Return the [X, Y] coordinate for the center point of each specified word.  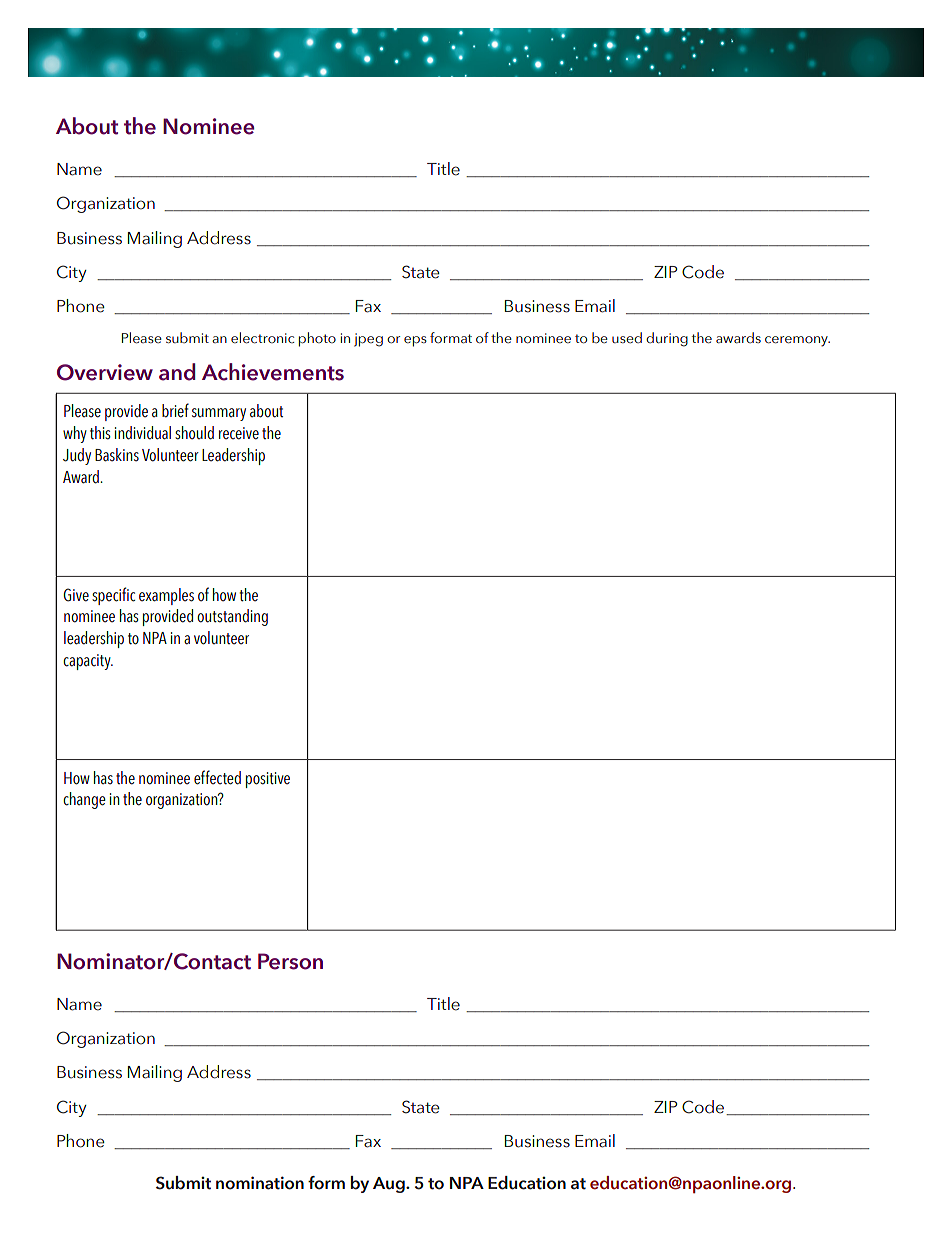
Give [76, 595]
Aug [390, 1185]
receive [239, 433]
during [667, 339]
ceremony [797, 341]
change [84, 800]
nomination [260, 1183]
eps [415, 341]
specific [113, 596]
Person [290, 961]
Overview [105, 372]
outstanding [232, 617]
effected [217, 777]
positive [268, 780]
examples [166, 596]
